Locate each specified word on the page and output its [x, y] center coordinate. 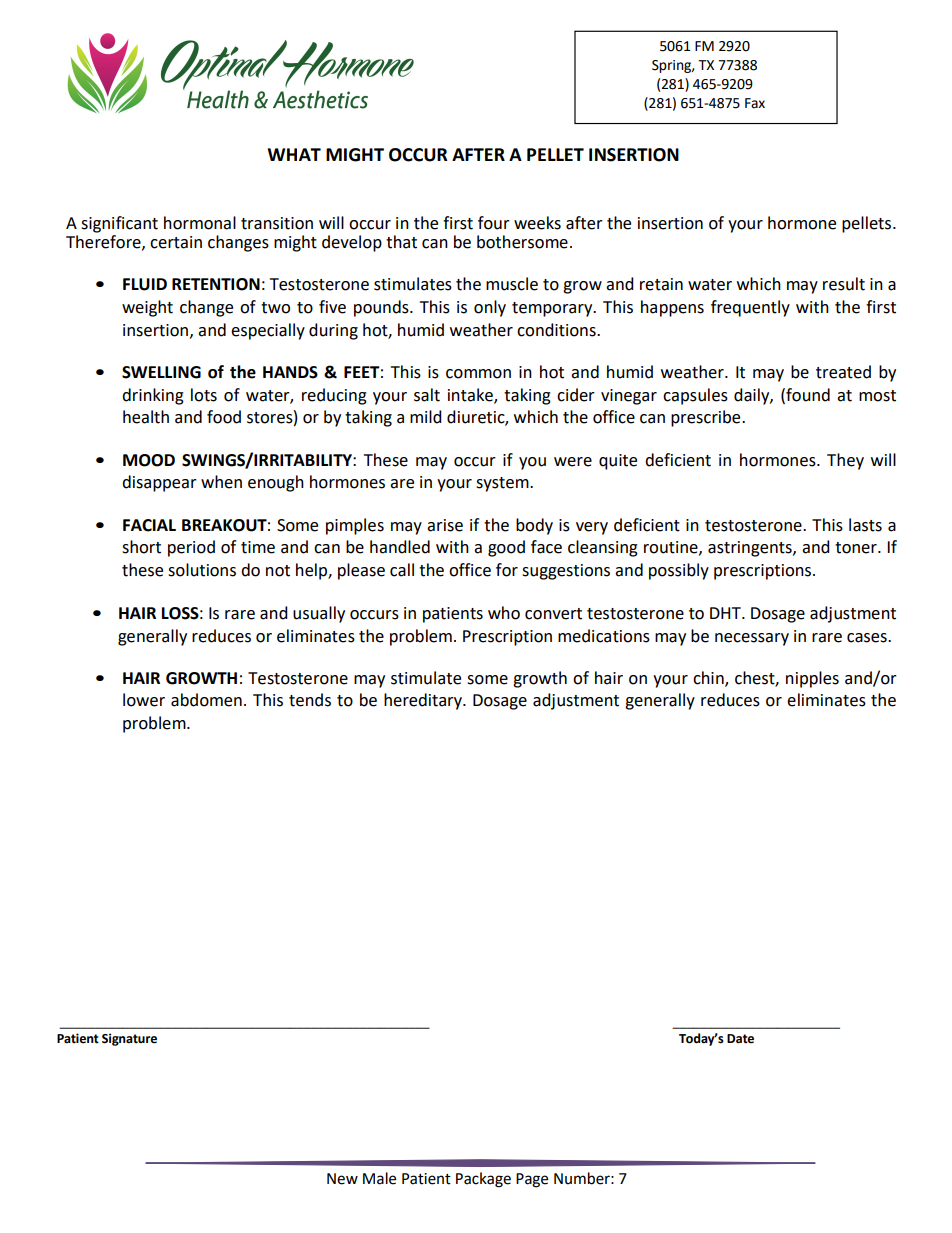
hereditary [424, 701]
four [494, 223]
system [503, 484]
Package [483, 1180]
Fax [755, 103]
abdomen [206, 700]
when [221, 482]
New [342, 1179]
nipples [812, 679]
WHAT [294, 154]
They [845, 461]
